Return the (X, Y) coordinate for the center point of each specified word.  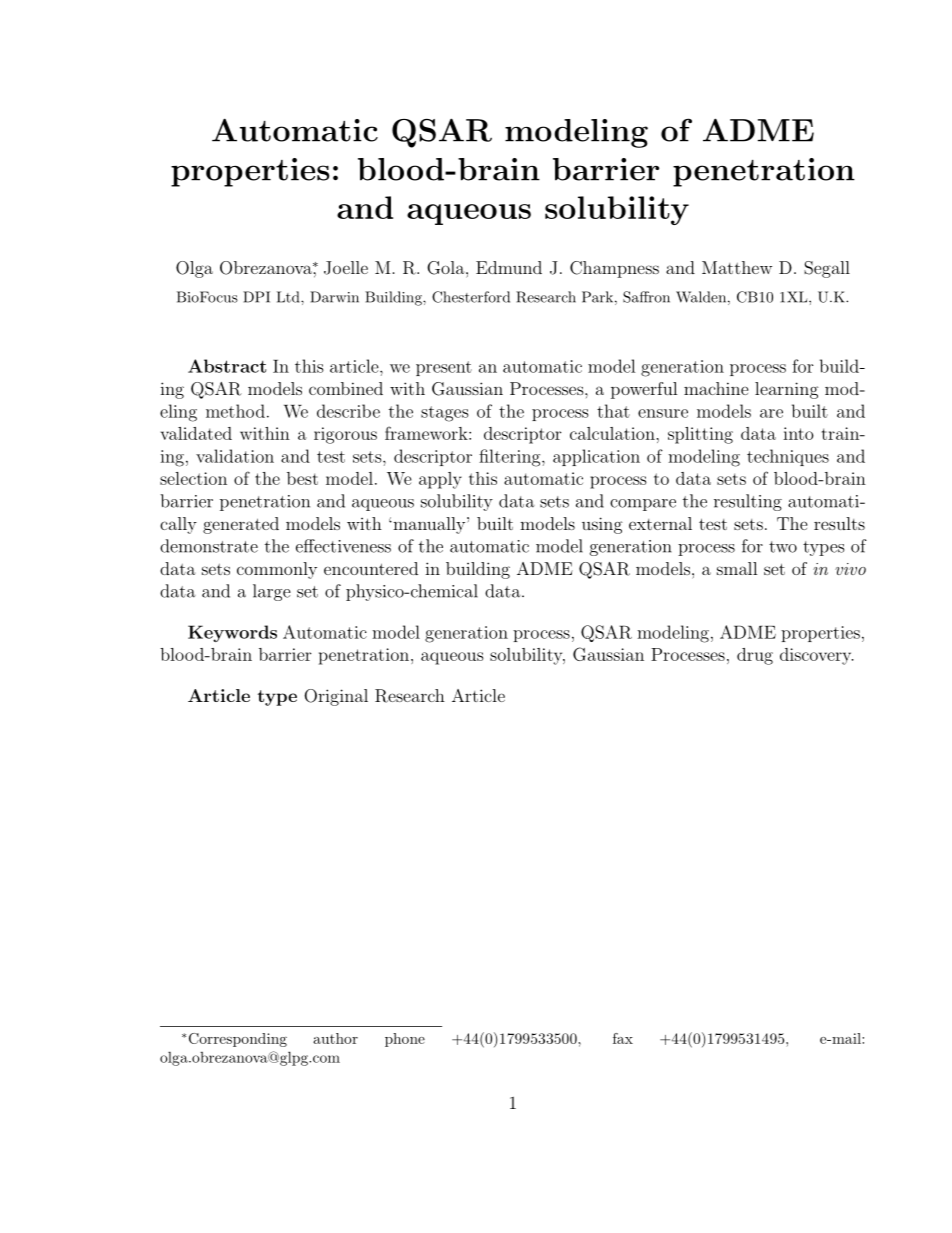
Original (336, 697)
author (335, 1038)
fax (623, 1038)
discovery (817, 656)
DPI (256, 297)
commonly (277, 570)
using (602, 525)
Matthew (737, 267)
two (783, 547)
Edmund (509, 267)
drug (755, 656)
